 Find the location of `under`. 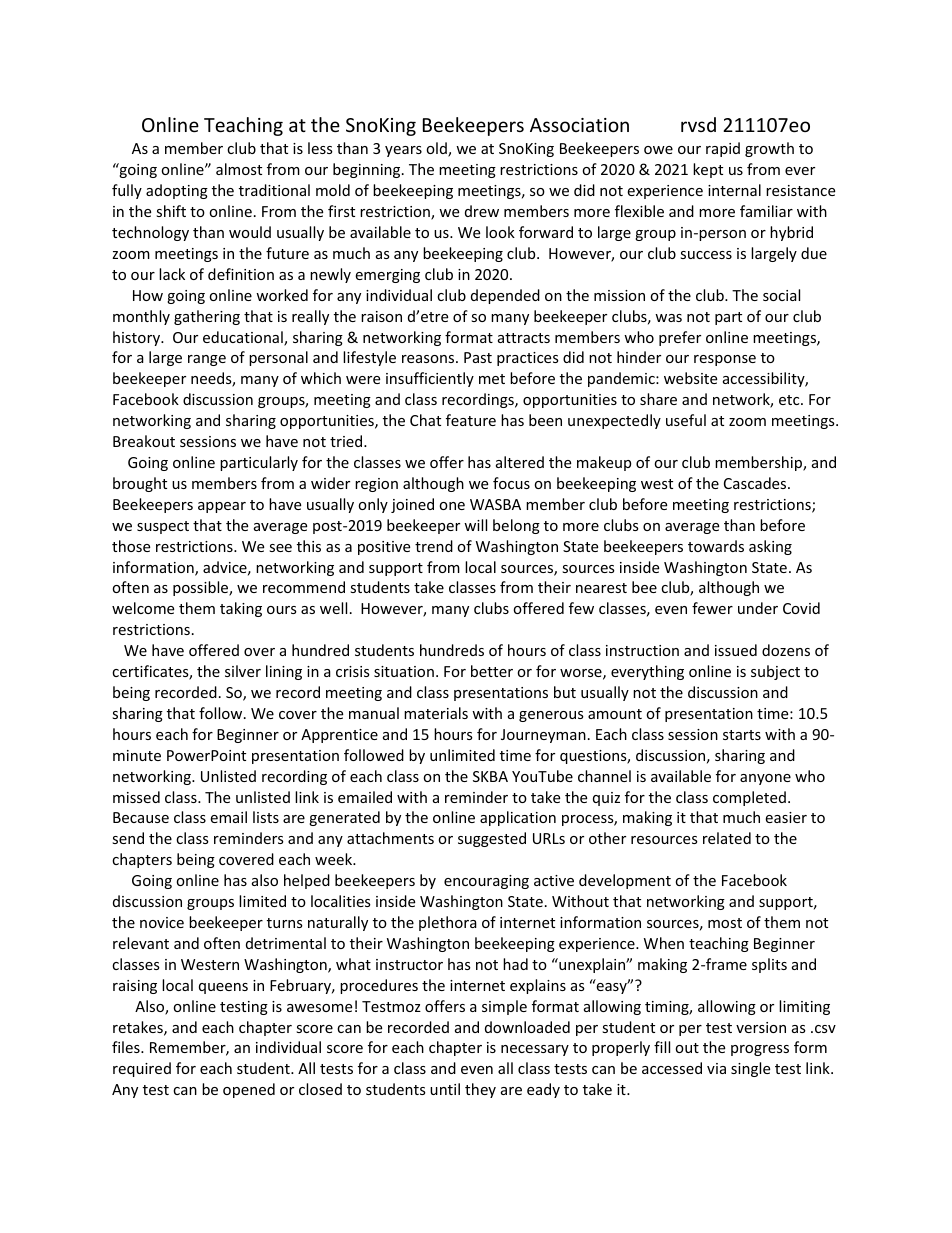

under is located at coordinates (758, 608).
